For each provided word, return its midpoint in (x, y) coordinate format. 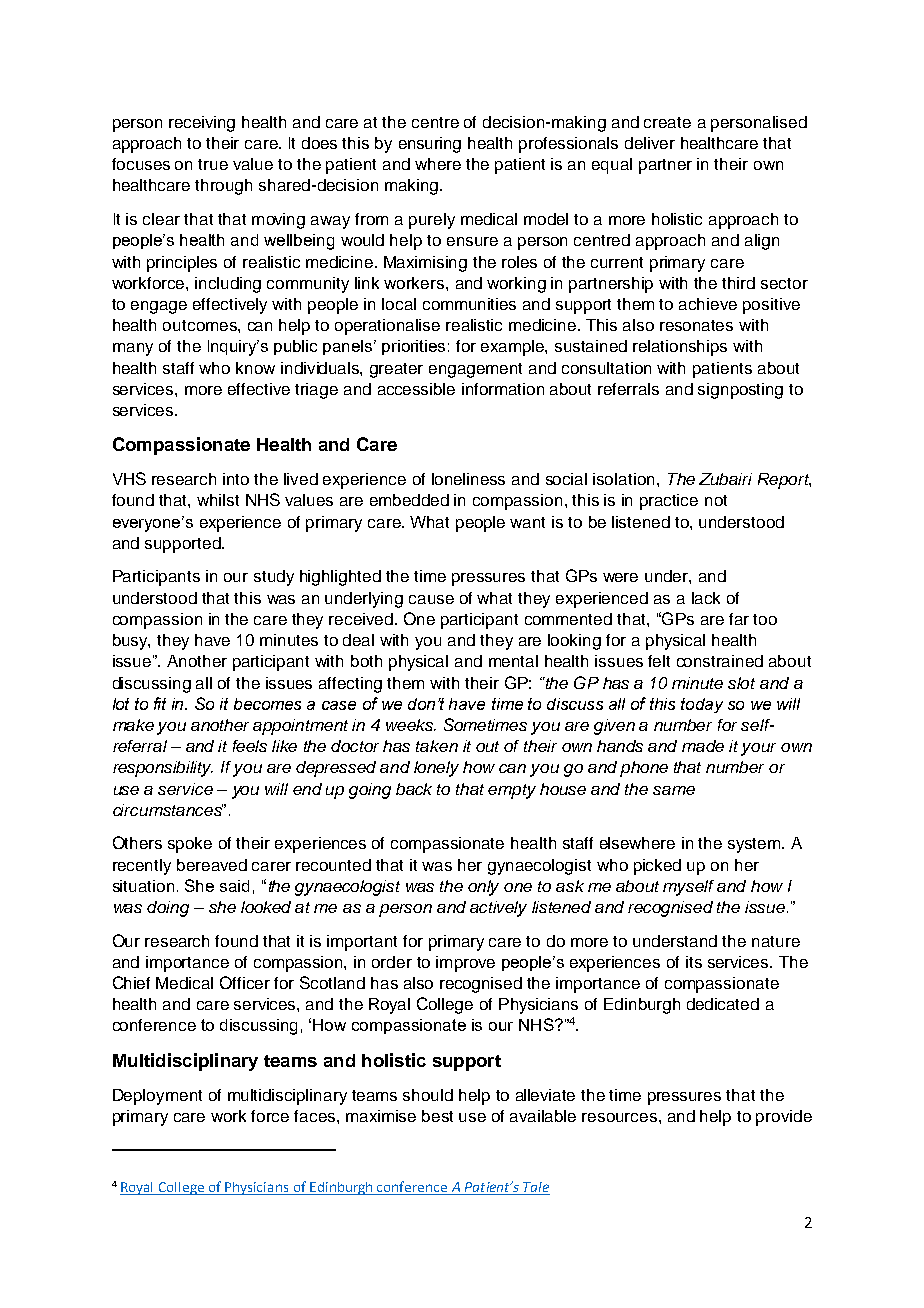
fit (160, 703)
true (213, 164)
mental (513, 661)
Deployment (157, 1097)
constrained (720, 661)
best (437, 1116)
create (667, 122)
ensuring (430, 145)
